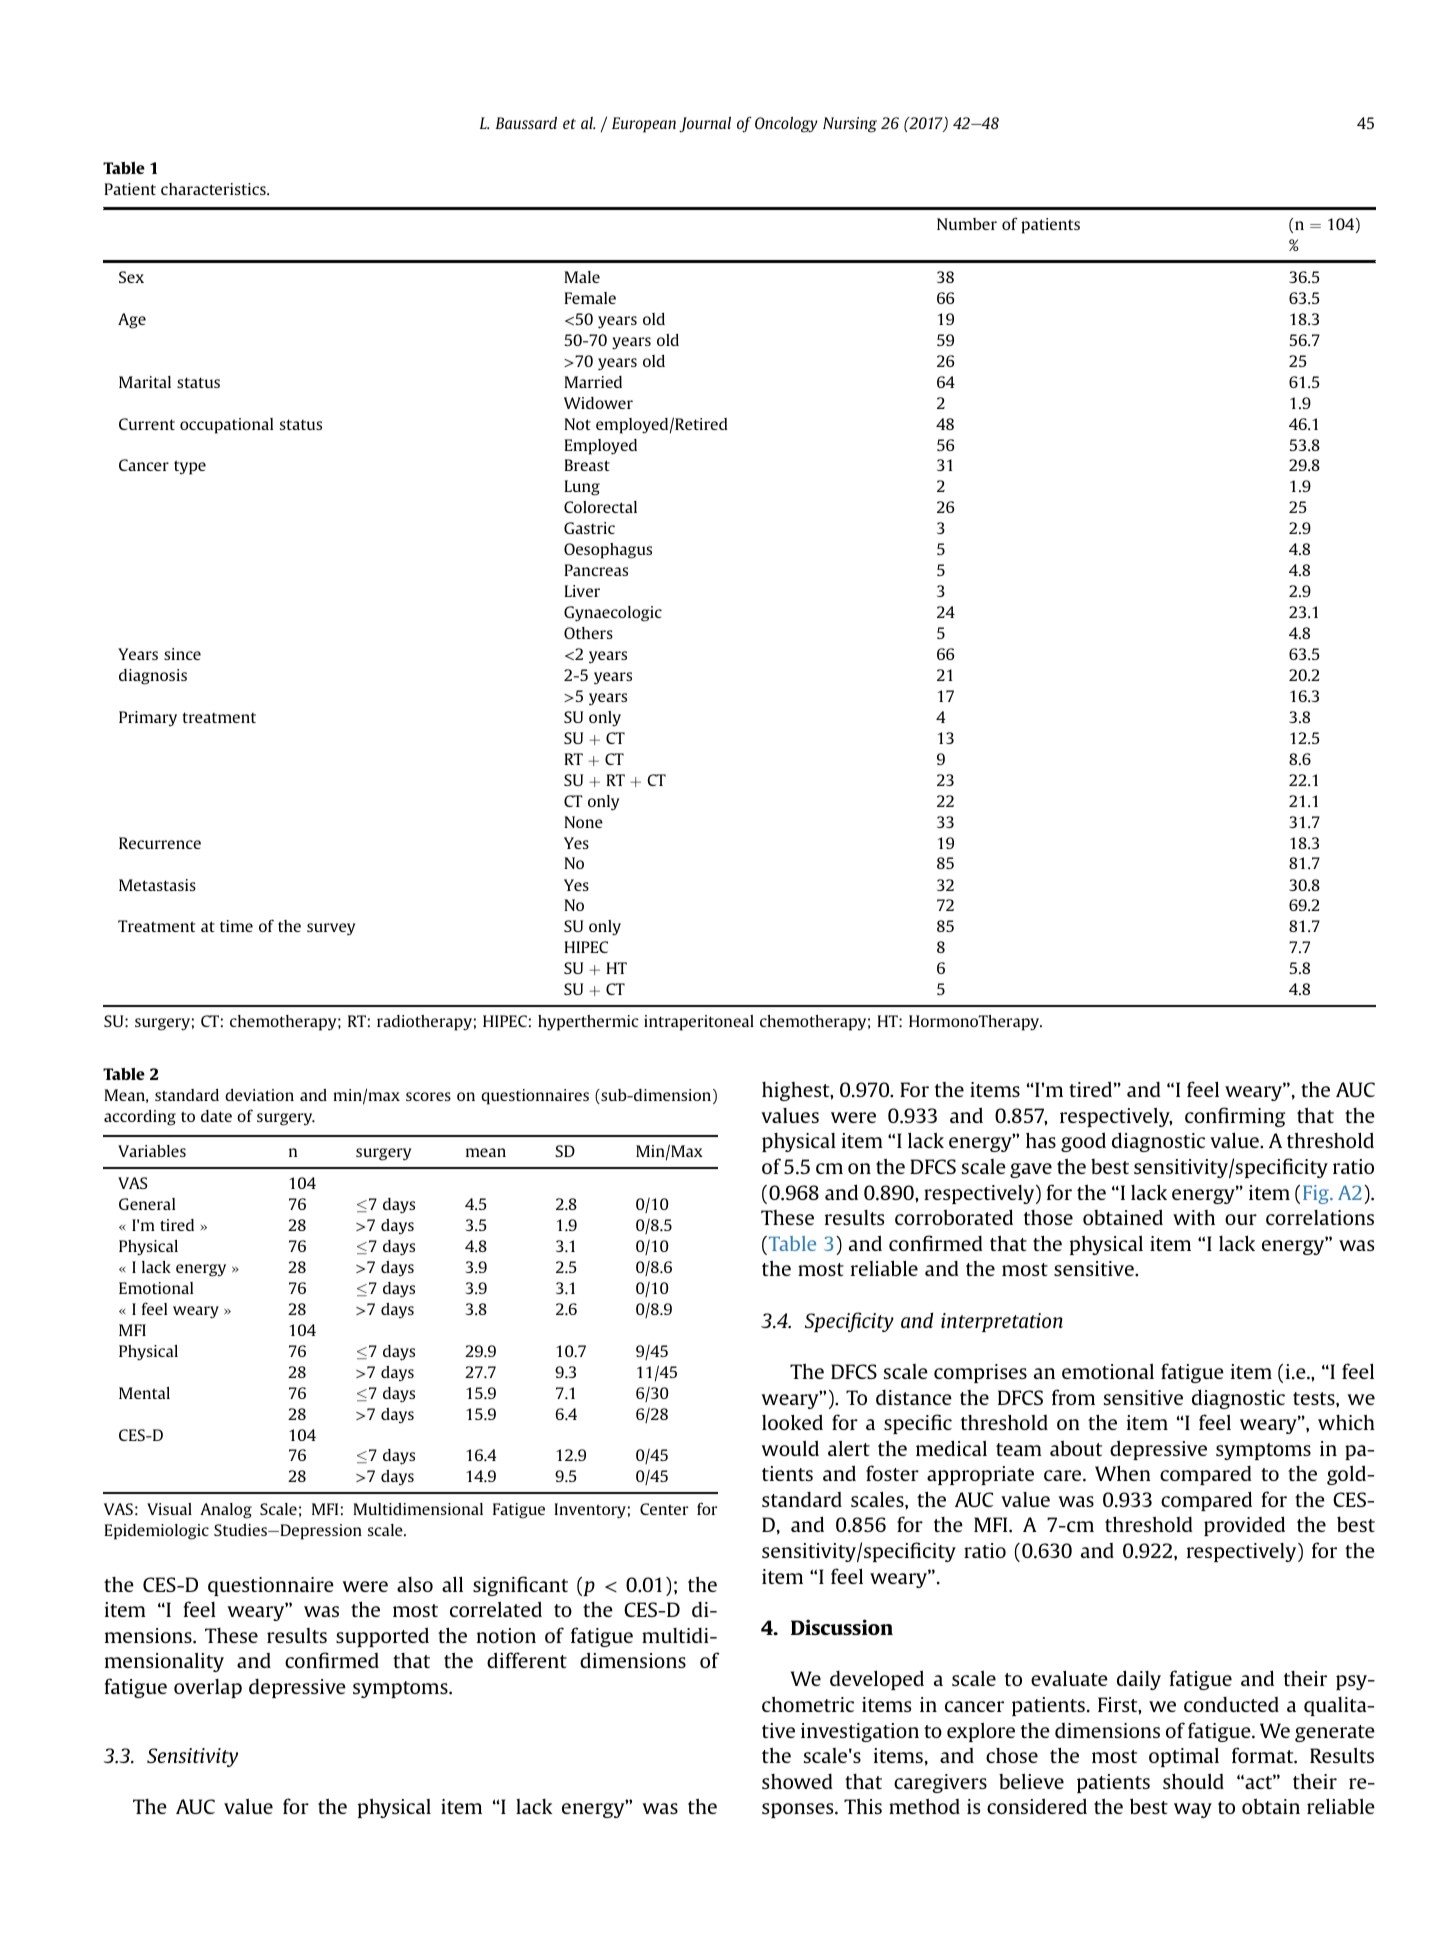  I want to click on overlap, so click(208, 1688).
